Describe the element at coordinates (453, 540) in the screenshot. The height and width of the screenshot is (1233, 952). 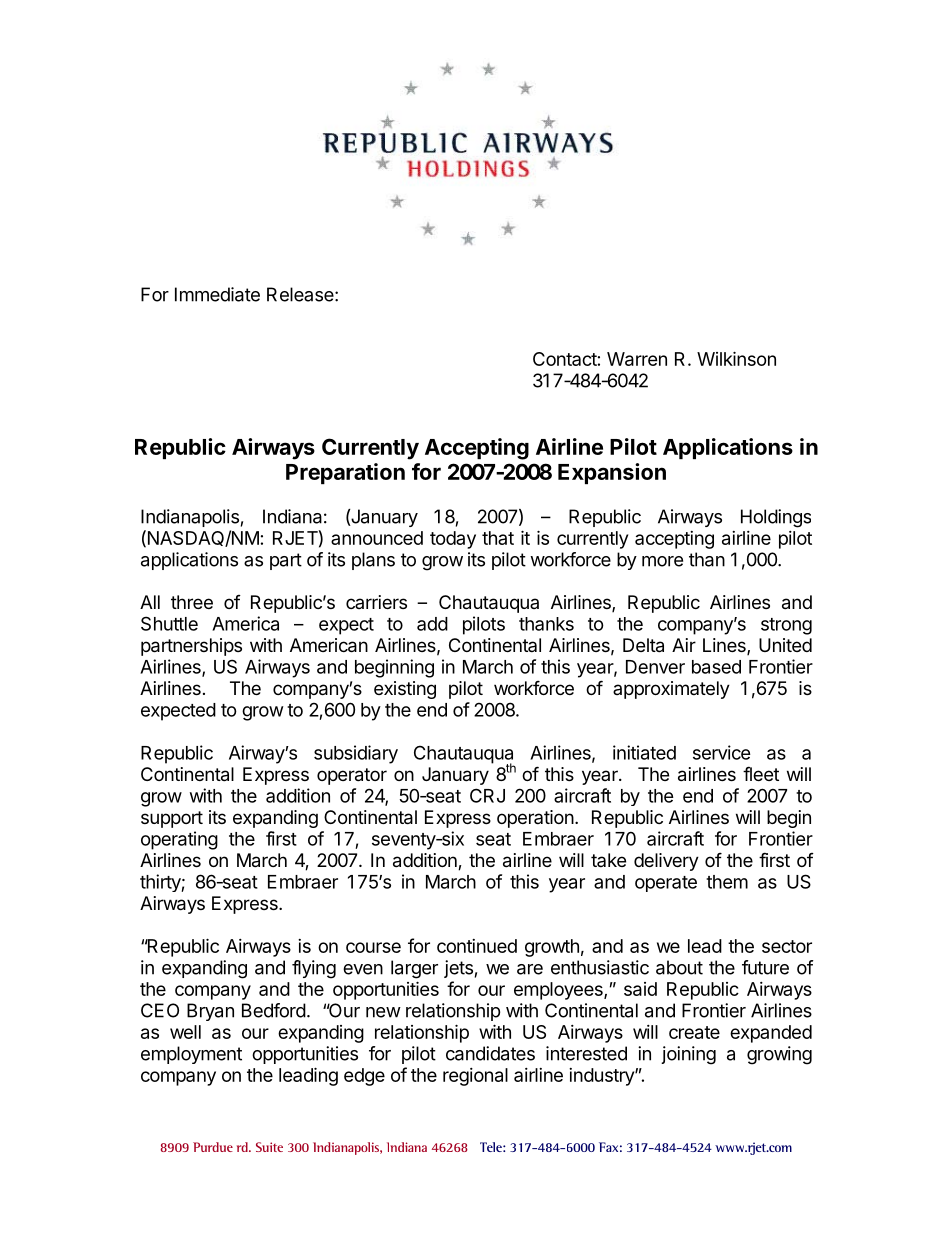
I see `today` at that location.
